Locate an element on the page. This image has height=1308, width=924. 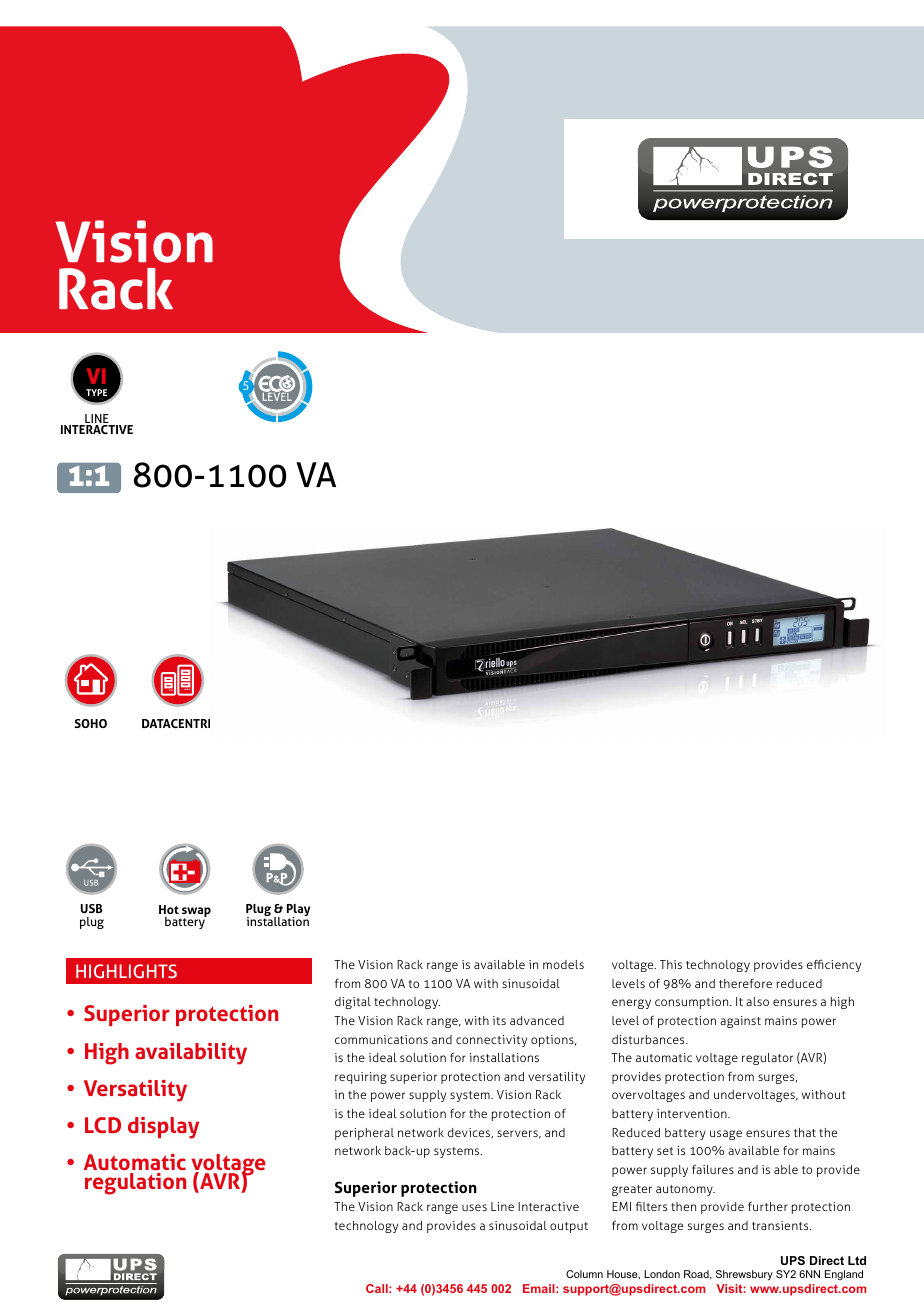
its is located at coordinates (499, 1020).
